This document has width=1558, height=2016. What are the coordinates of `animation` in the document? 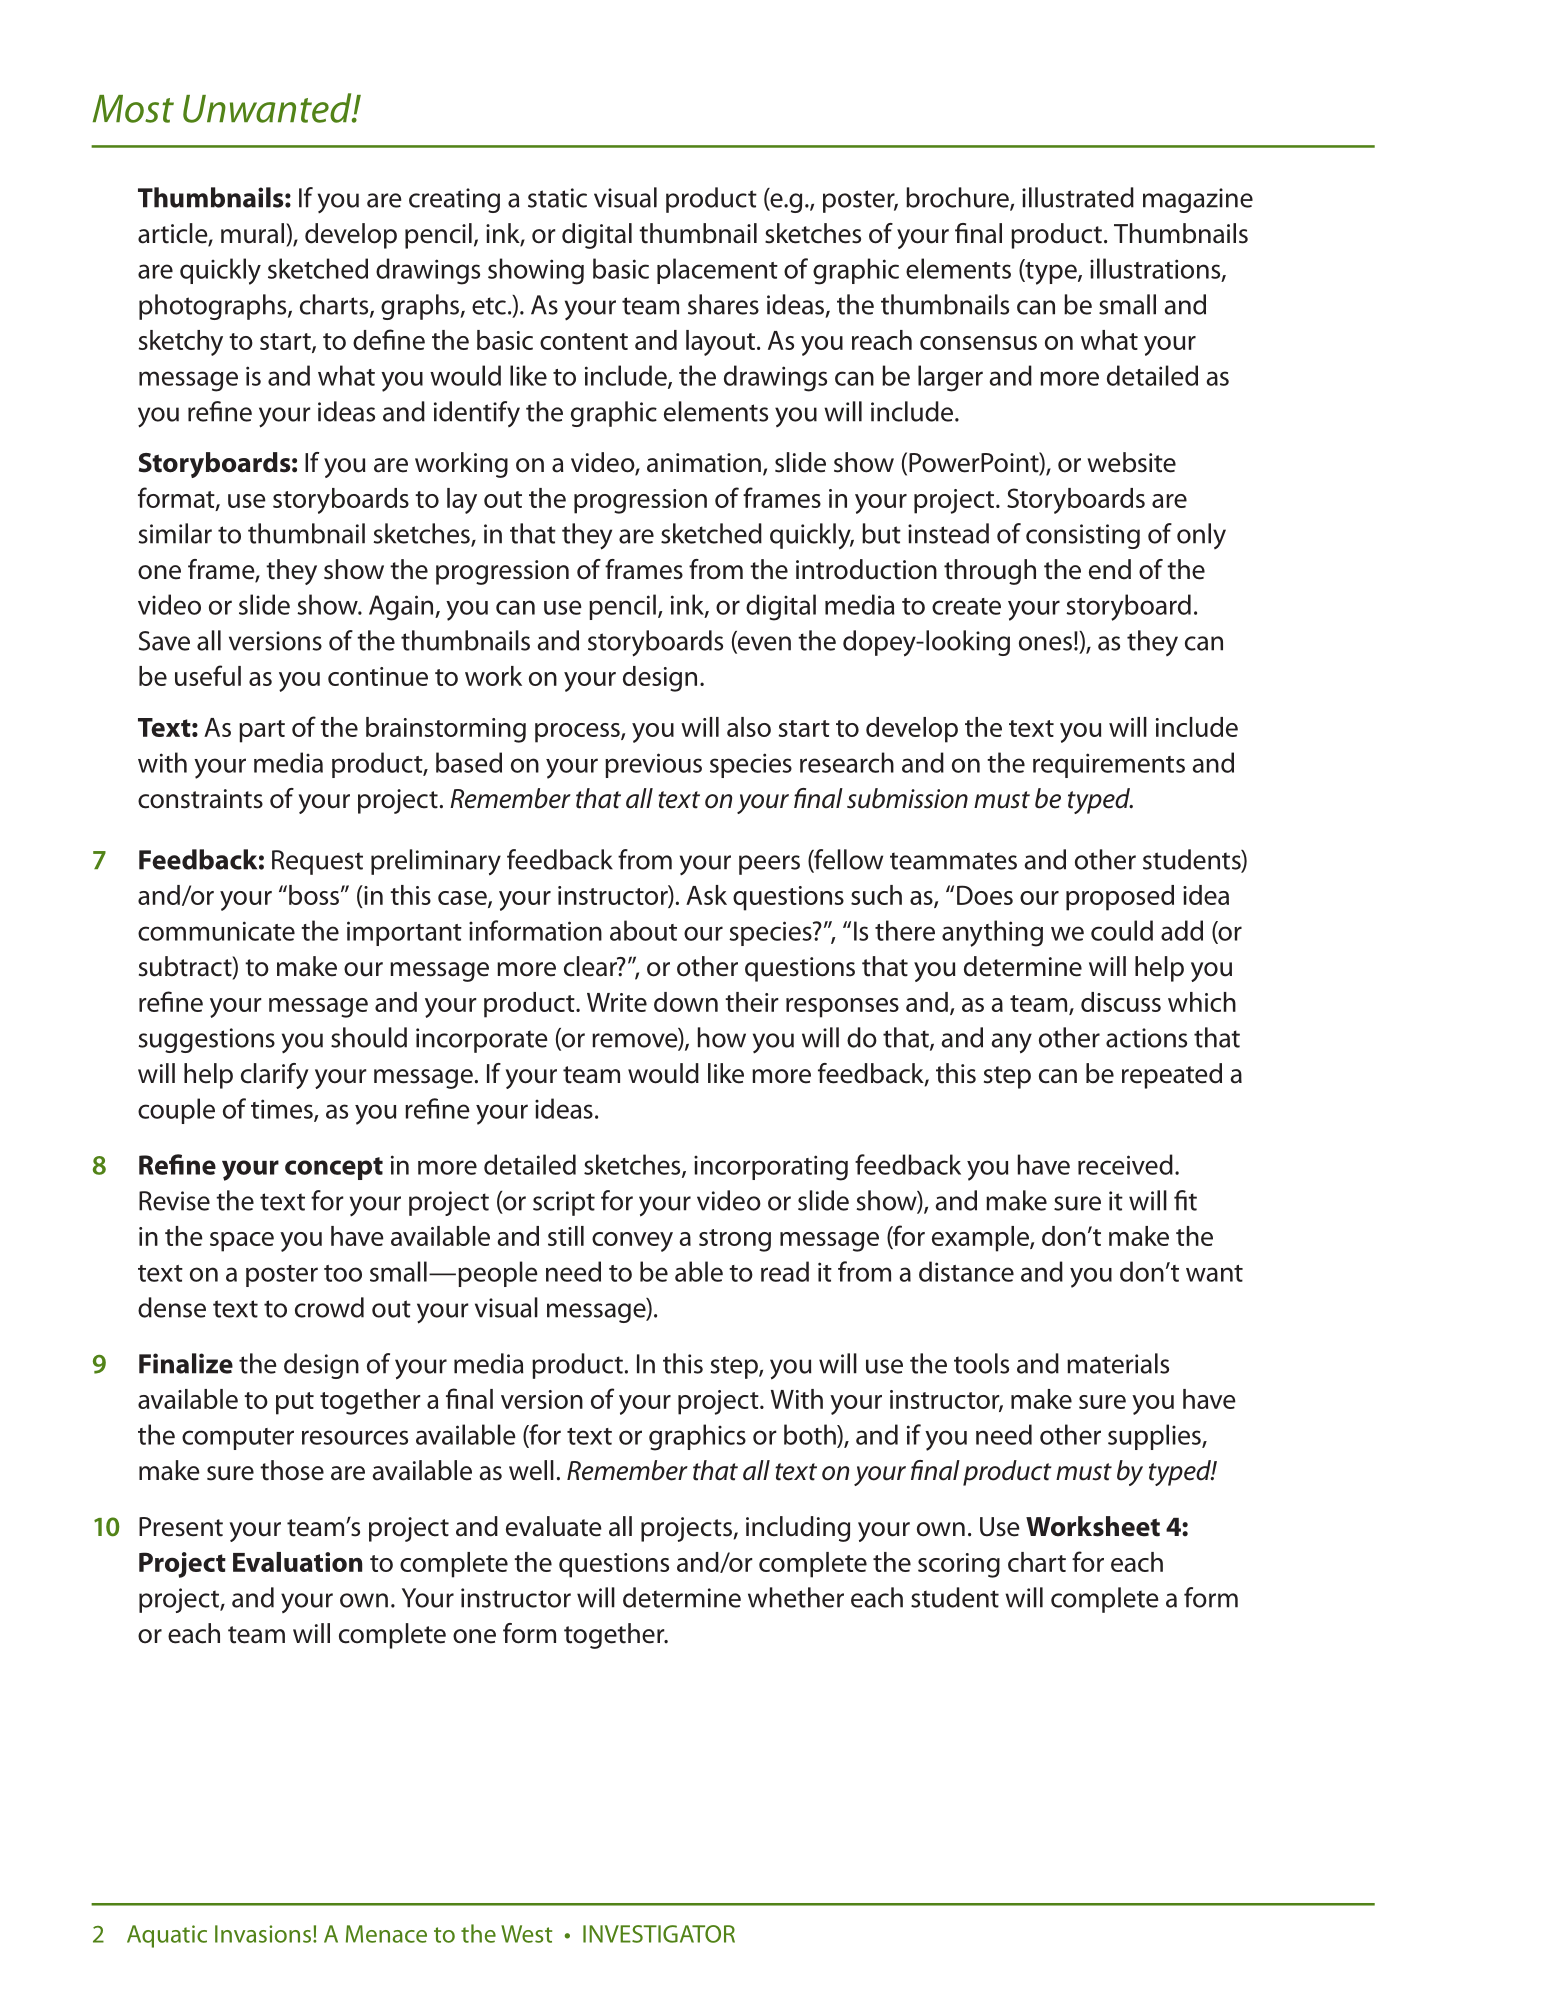 It's located at (704, 463).
